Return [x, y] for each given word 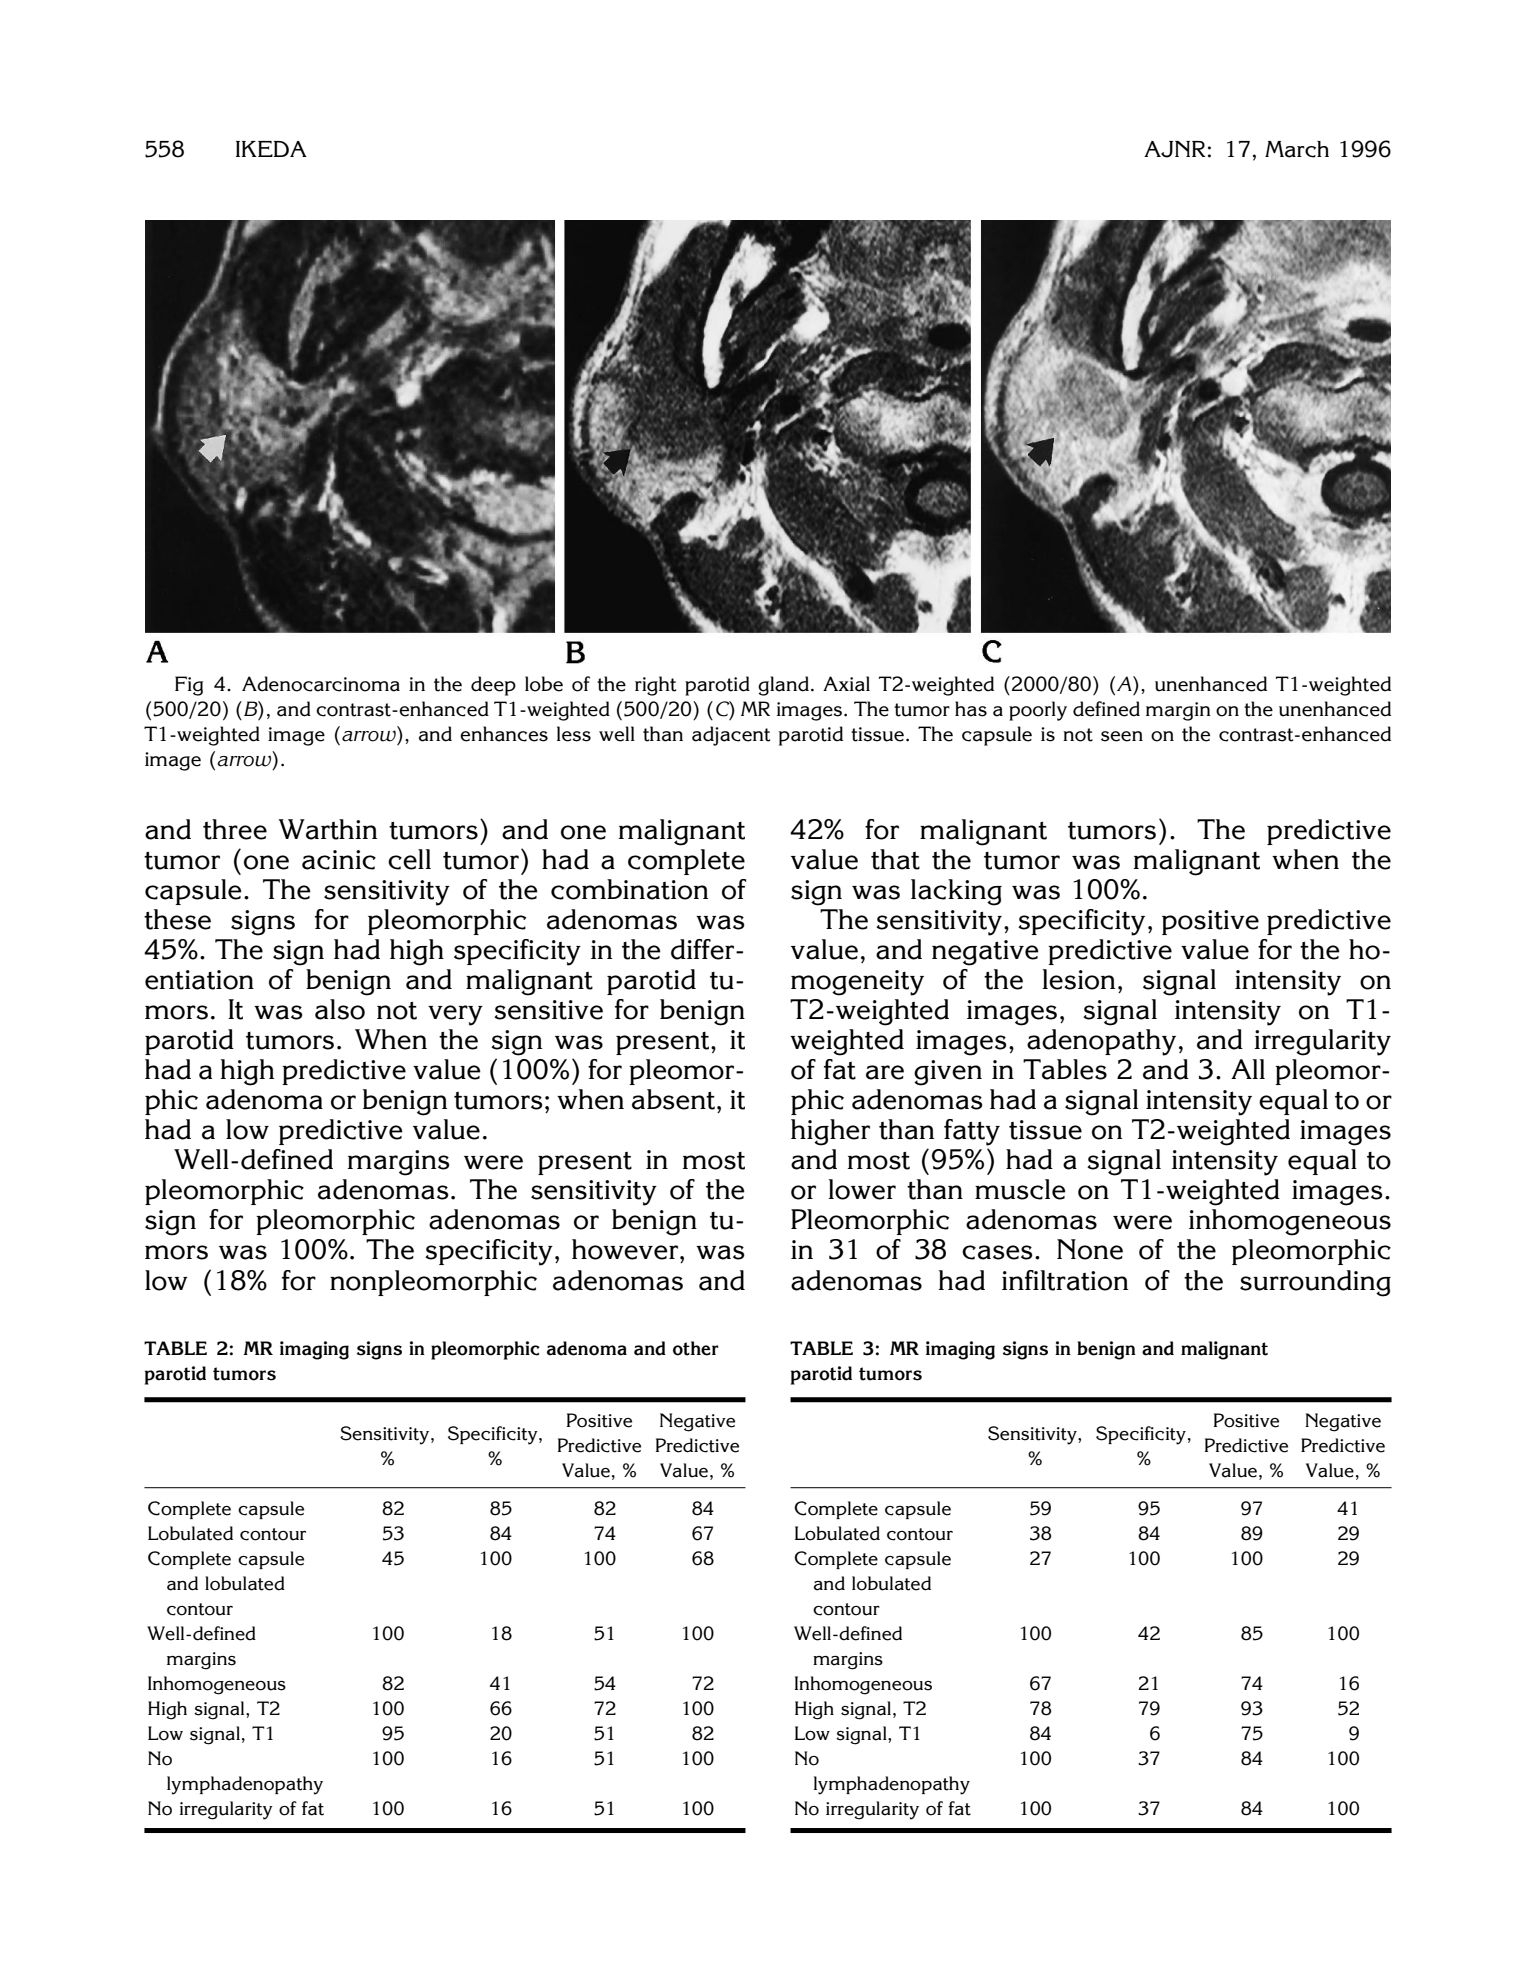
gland [783, 686]
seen [1122, 736]
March [1297, 149]
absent [673, 1099]
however [625, 1249]
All [1248, 1069]
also [340, 1009]
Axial [846, 684]
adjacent [731, 736]
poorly [1038, 711]
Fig [189, 686]
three [235, 829]
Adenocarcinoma [321, 684]
